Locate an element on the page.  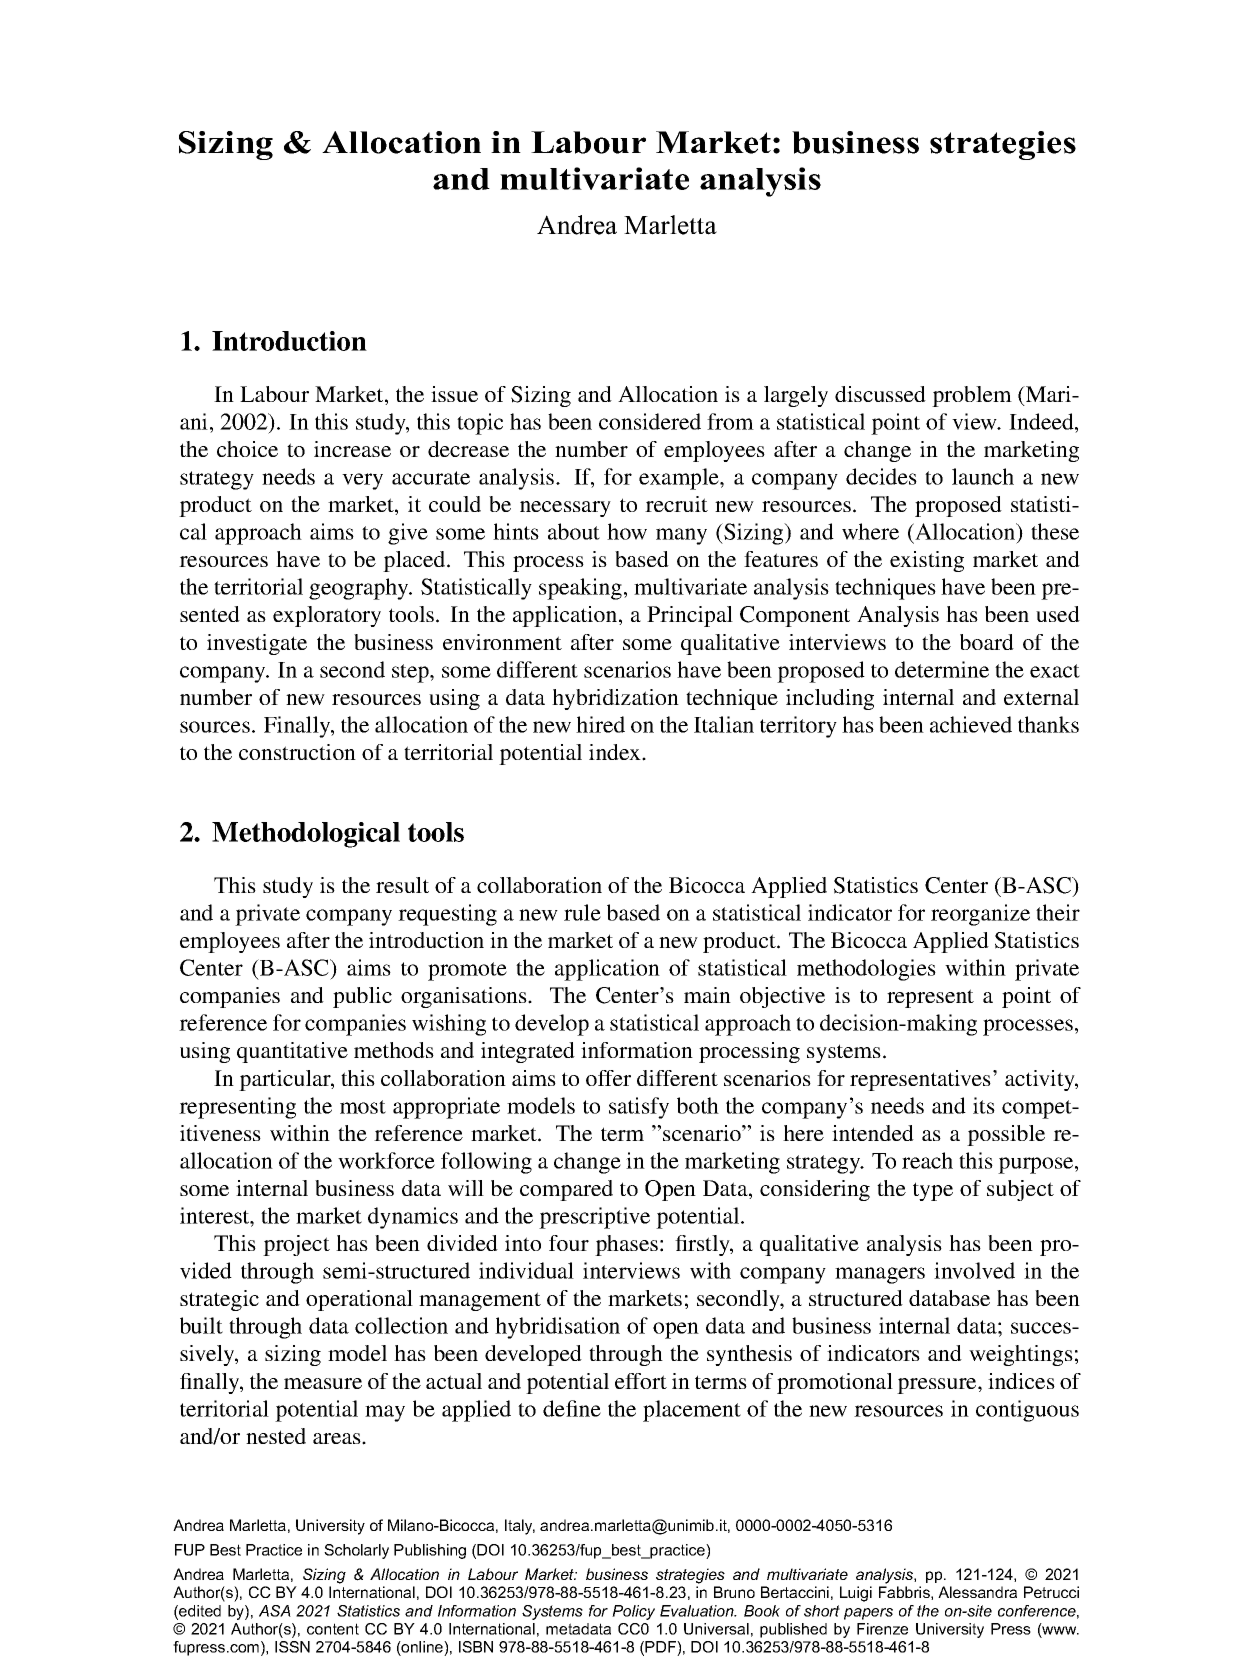
considered is located at coordinates (650, 421).
